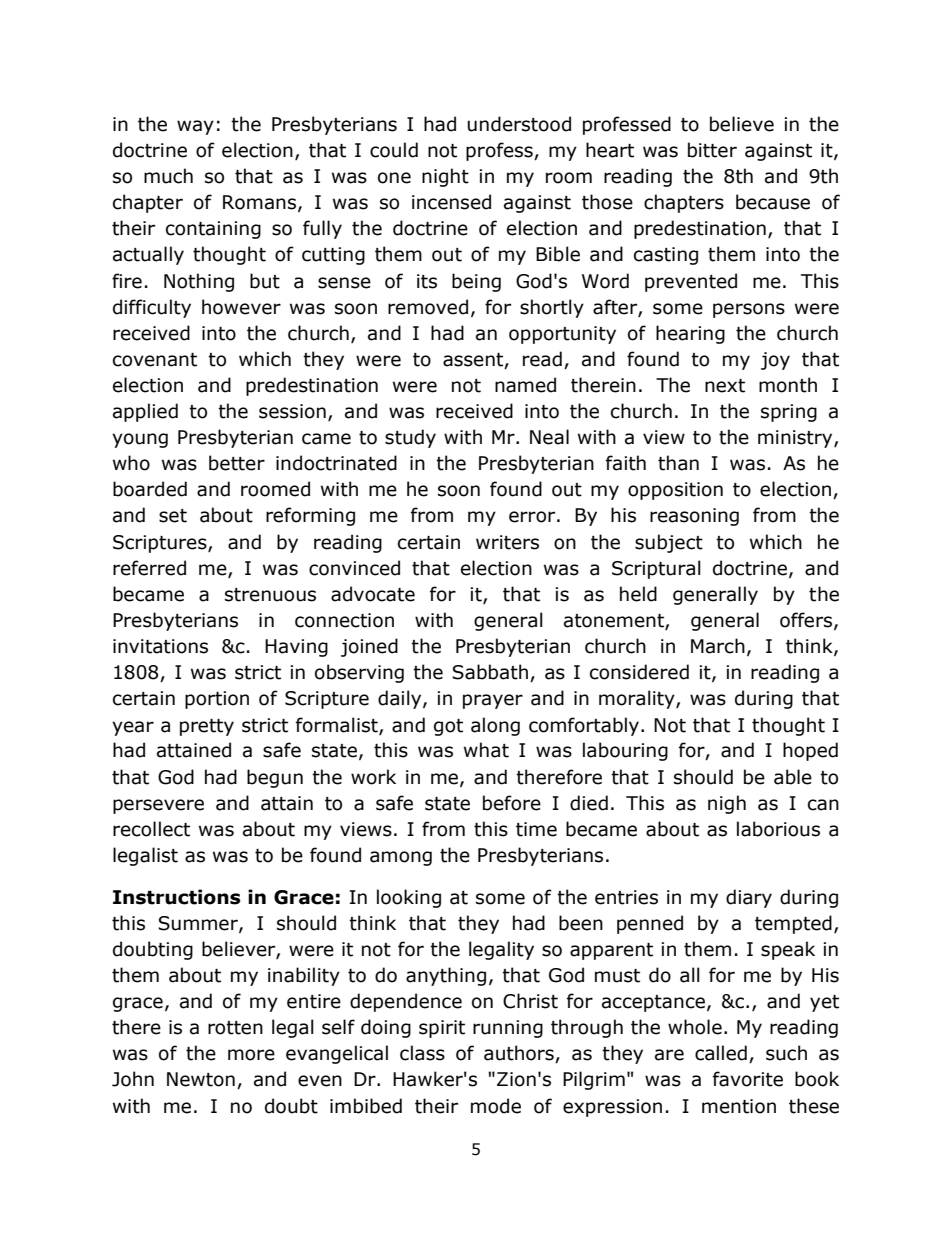 The image size is (952, 1233). I want to click on Sabbath, so click(490, 672).
